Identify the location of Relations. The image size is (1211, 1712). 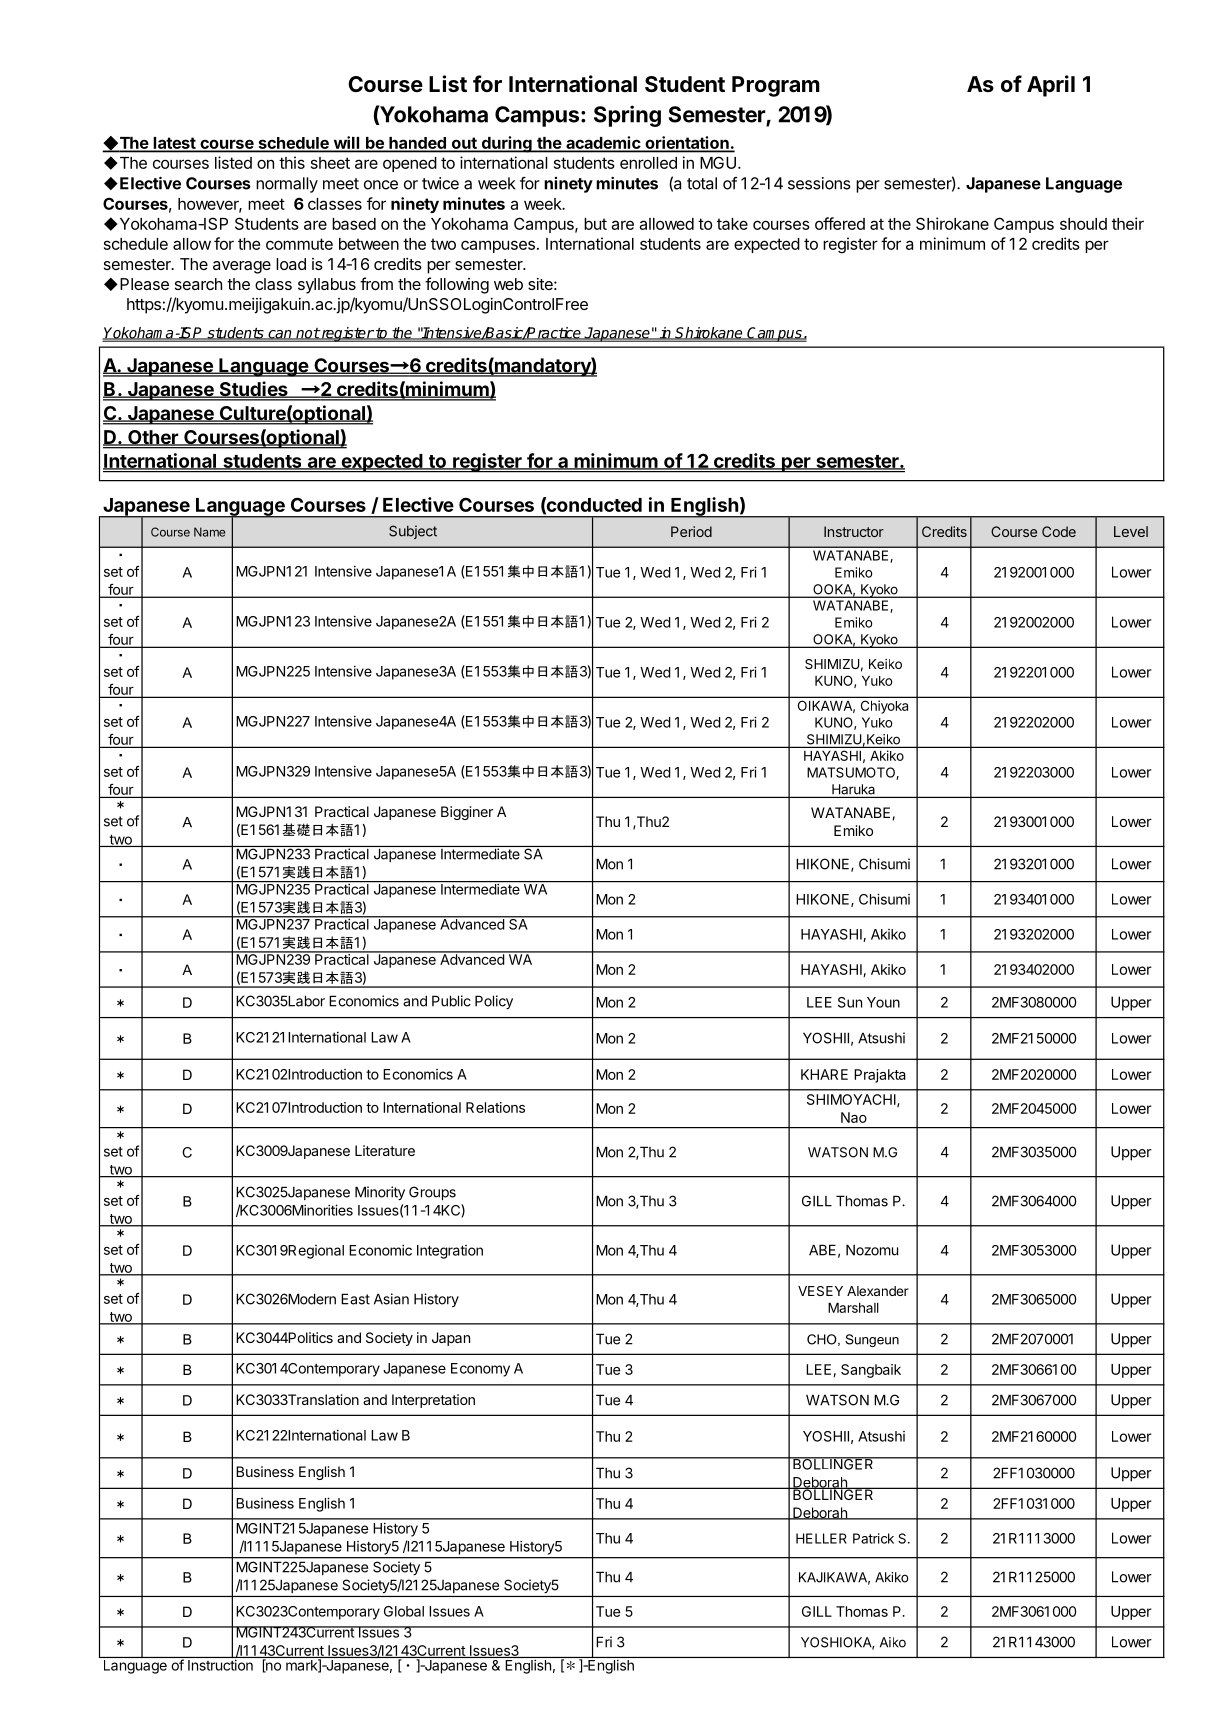
(495, 1107).
